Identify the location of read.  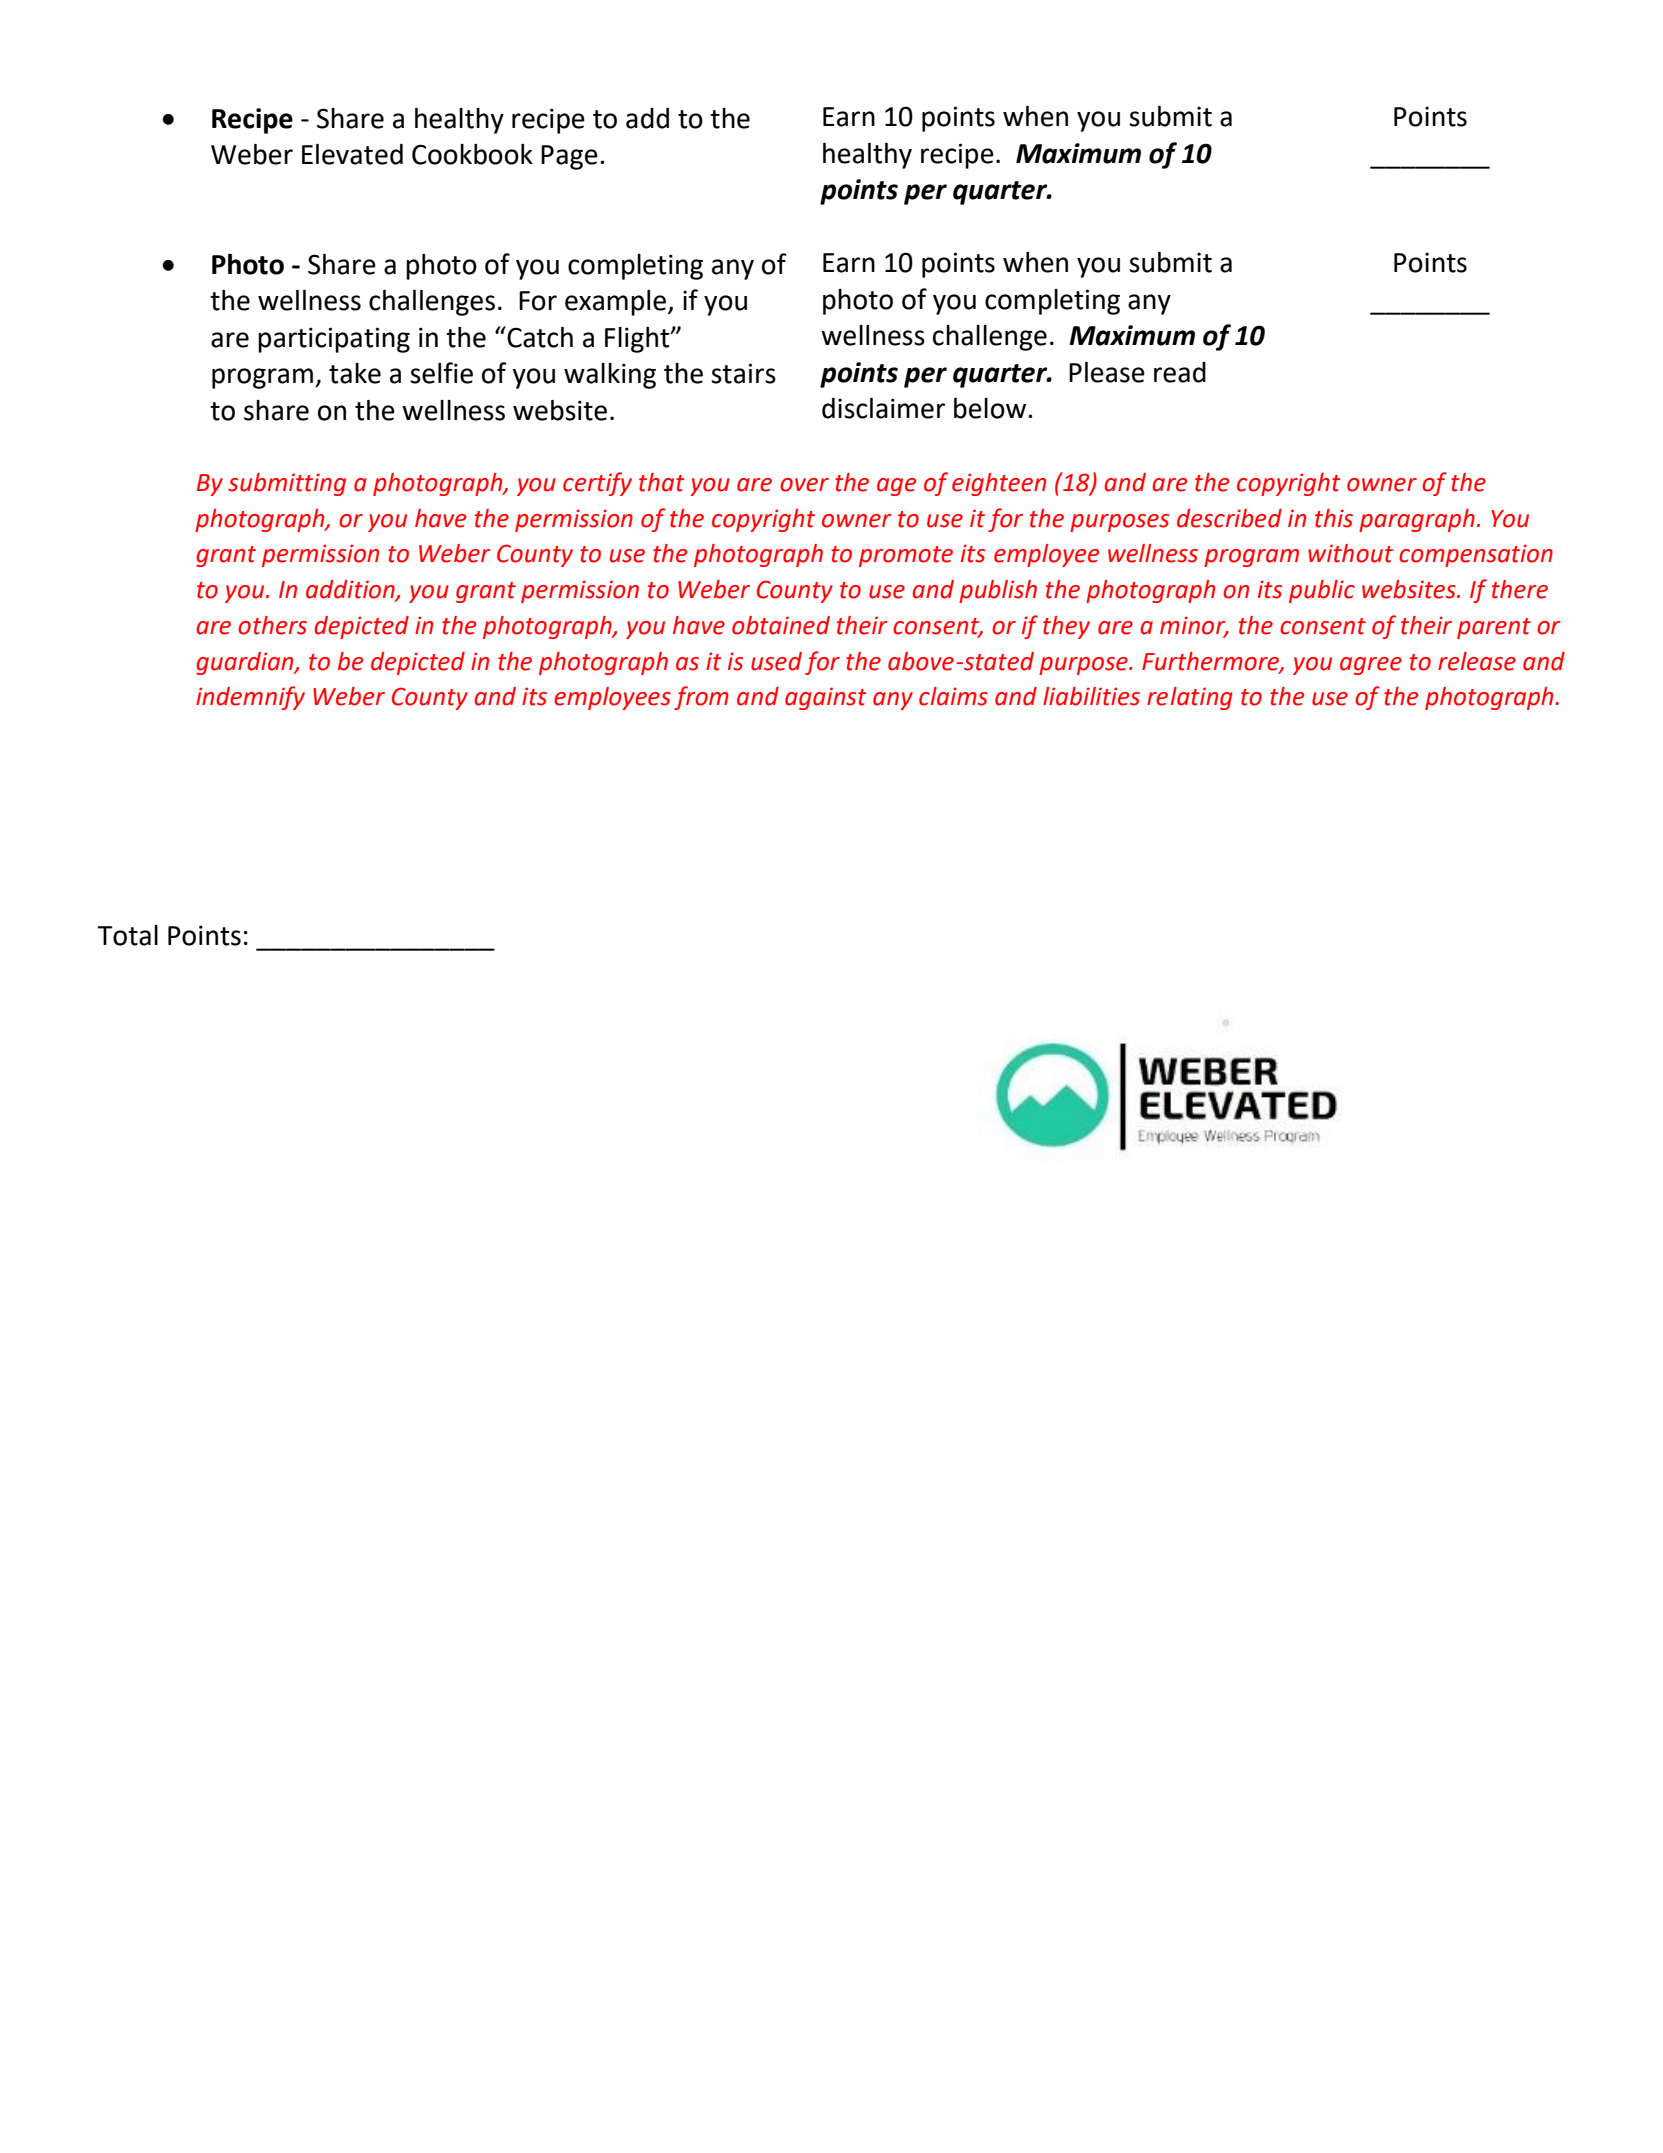
(1180, 372).
